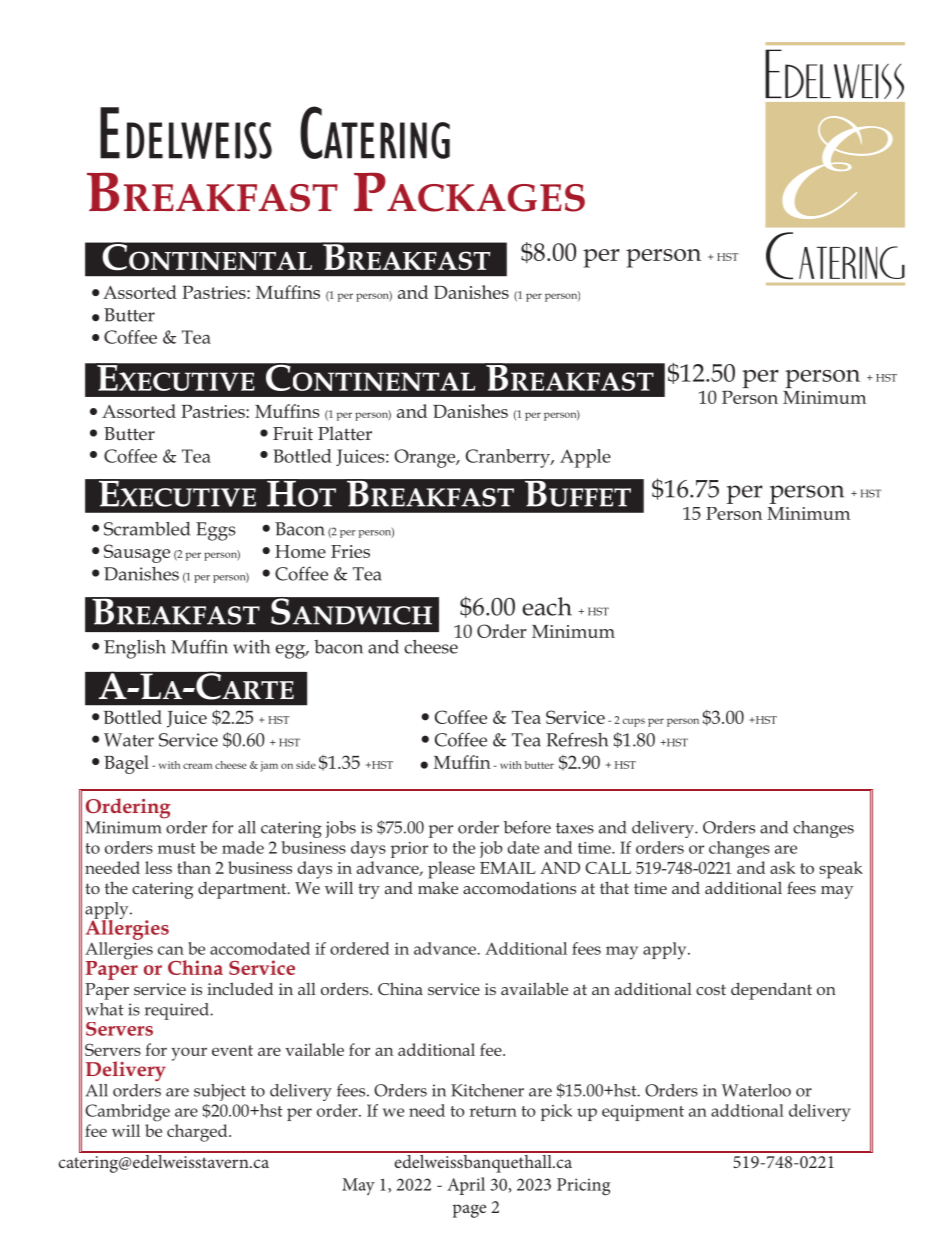 Image resolution: width=952 pixels, height=1233 pixels. Describe the element at coordinates (293, 433) in the screenshot. I see `Fruit` at that location.
